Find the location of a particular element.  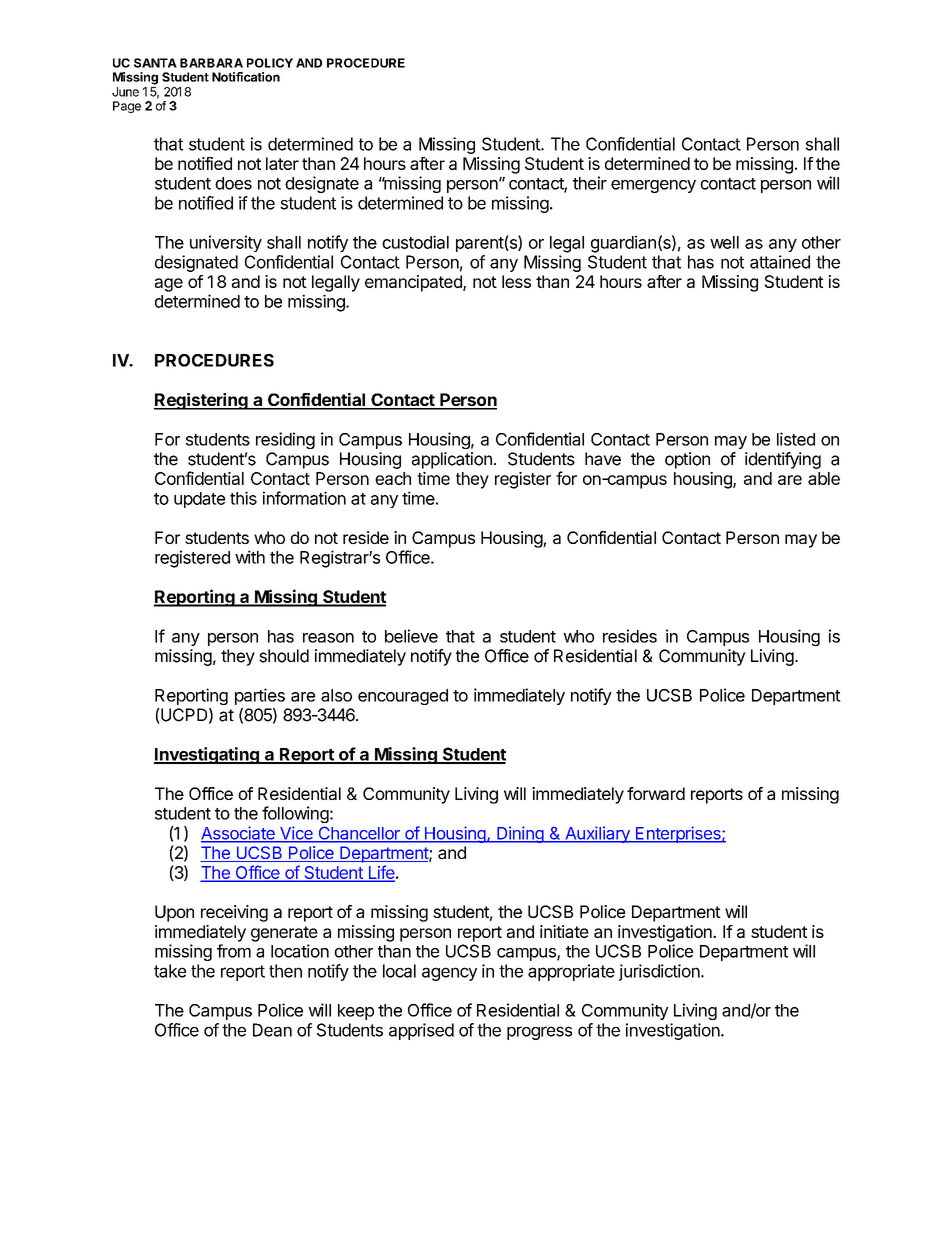

emergency is located at coordinates (653, 186).
